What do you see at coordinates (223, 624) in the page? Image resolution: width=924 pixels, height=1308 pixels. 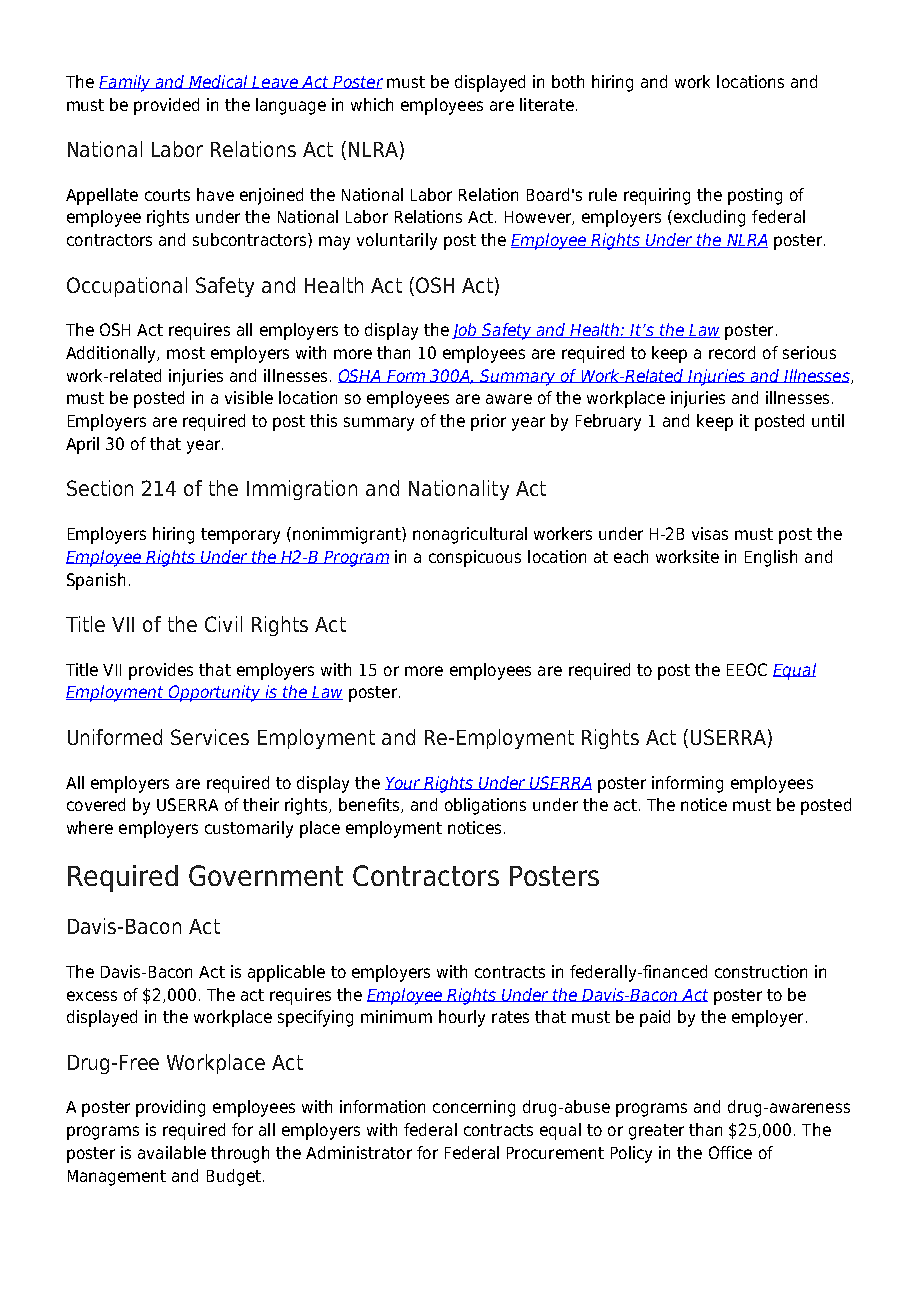 I see `Civil` at bounding box center [223, 624].
